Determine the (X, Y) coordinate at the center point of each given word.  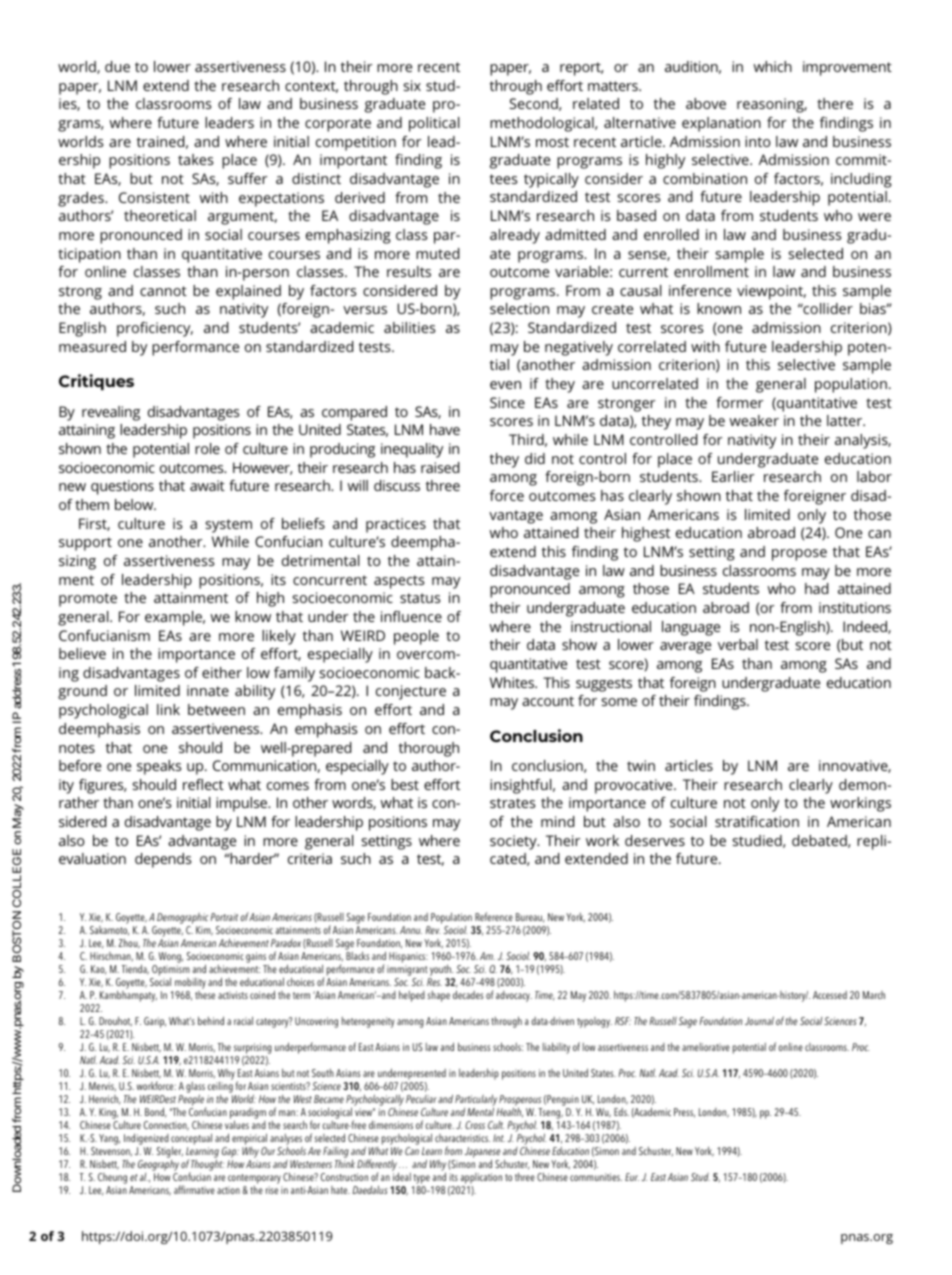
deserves (655, 840)
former (739, 402)
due (117, 66)
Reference (494, 916)
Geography (158, 1165)
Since (507, 402)
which (773, 66)
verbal (738, 644)
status (420, 598)
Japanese (483, 1153)
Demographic (181, 920)
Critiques (96, 382)
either (222, 672)
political (434, 124)
